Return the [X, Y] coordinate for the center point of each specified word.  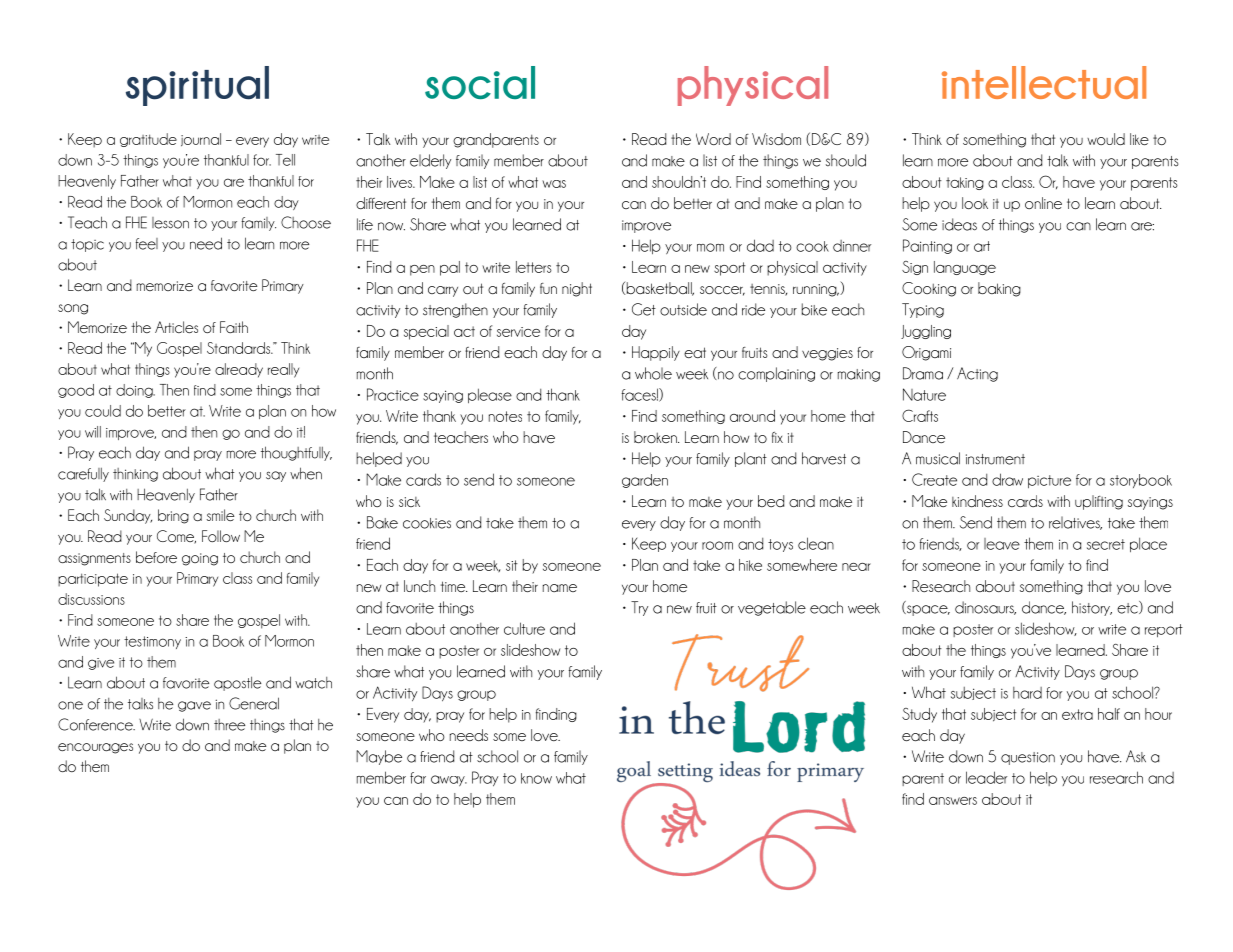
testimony [152, 642]
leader [986, 777]
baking [999, 289]
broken [656, 437]
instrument [995, 459]
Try [639, 608]
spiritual [197, 86]
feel [146, 244]
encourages [95, 748]
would [1106, 139]
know [536, 778]
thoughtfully [296, 453]
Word [713, 139]
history [1092, 608]
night [577, 289]
